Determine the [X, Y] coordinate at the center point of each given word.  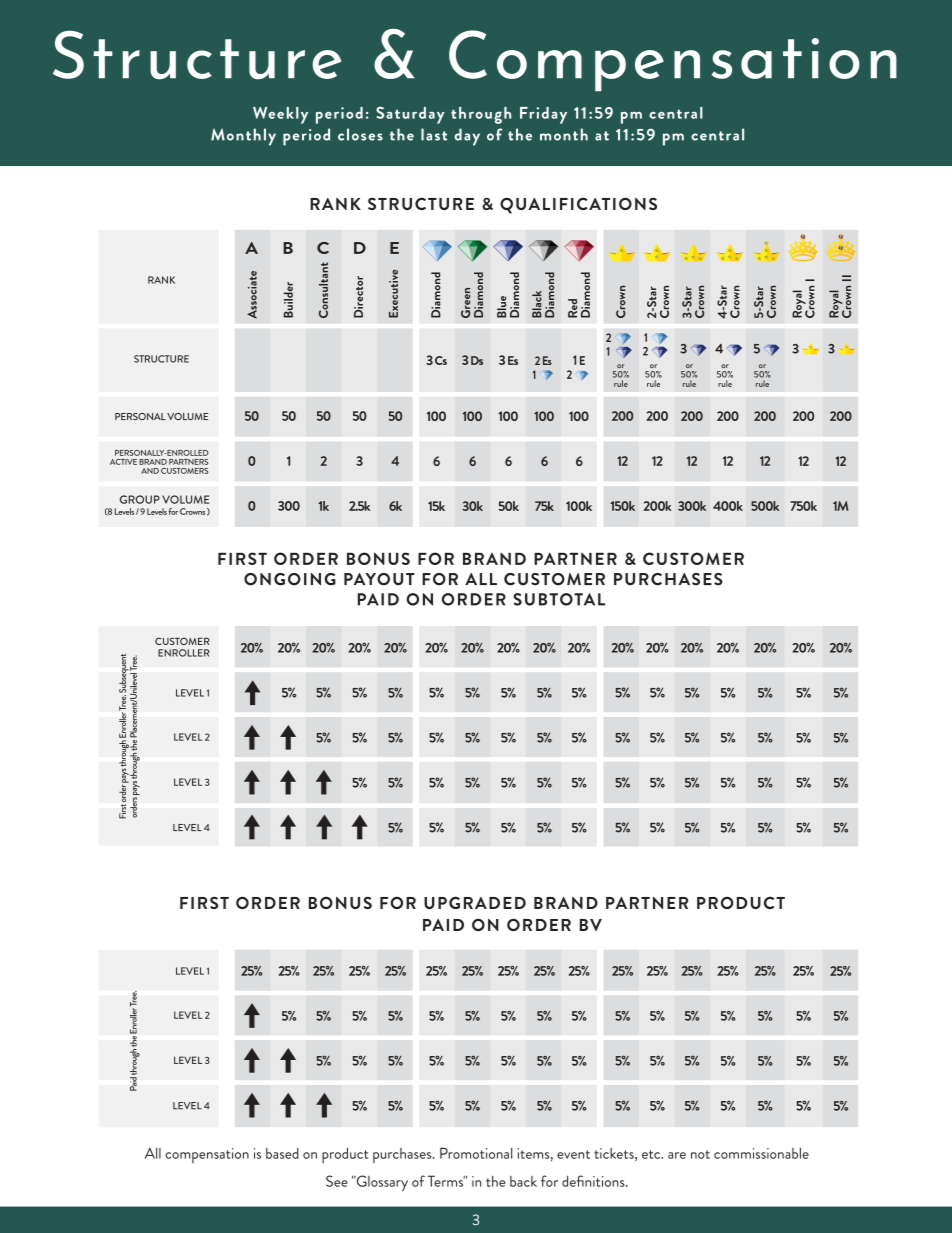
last [434, 134]
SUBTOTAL [559, 599]
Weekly [280, 115]
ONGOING [290, 579]
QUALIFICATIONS [578, 205]
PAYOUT [379, 579]
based [282, 1153]
